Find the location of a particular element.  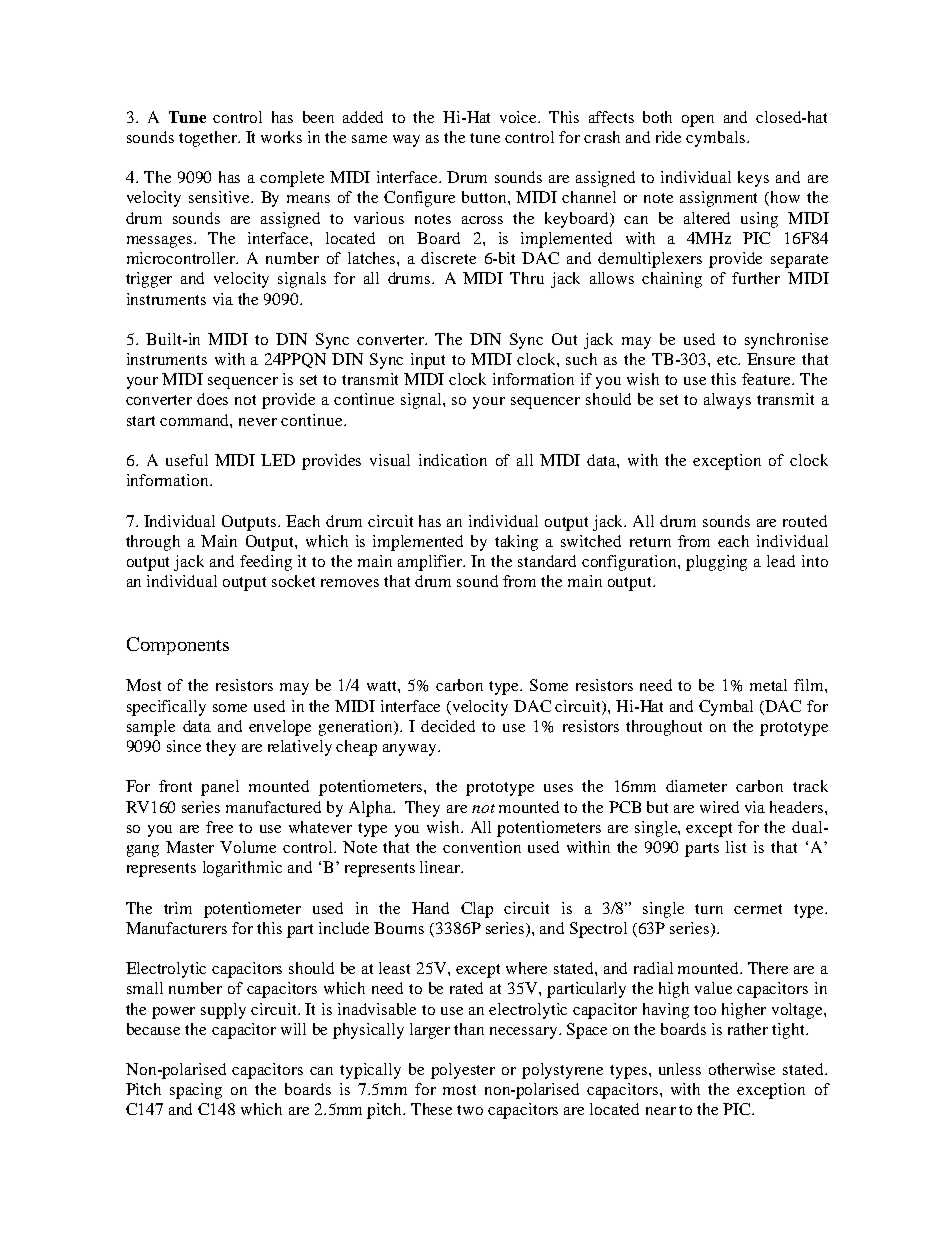

together is located at coordinates (209, 139).
